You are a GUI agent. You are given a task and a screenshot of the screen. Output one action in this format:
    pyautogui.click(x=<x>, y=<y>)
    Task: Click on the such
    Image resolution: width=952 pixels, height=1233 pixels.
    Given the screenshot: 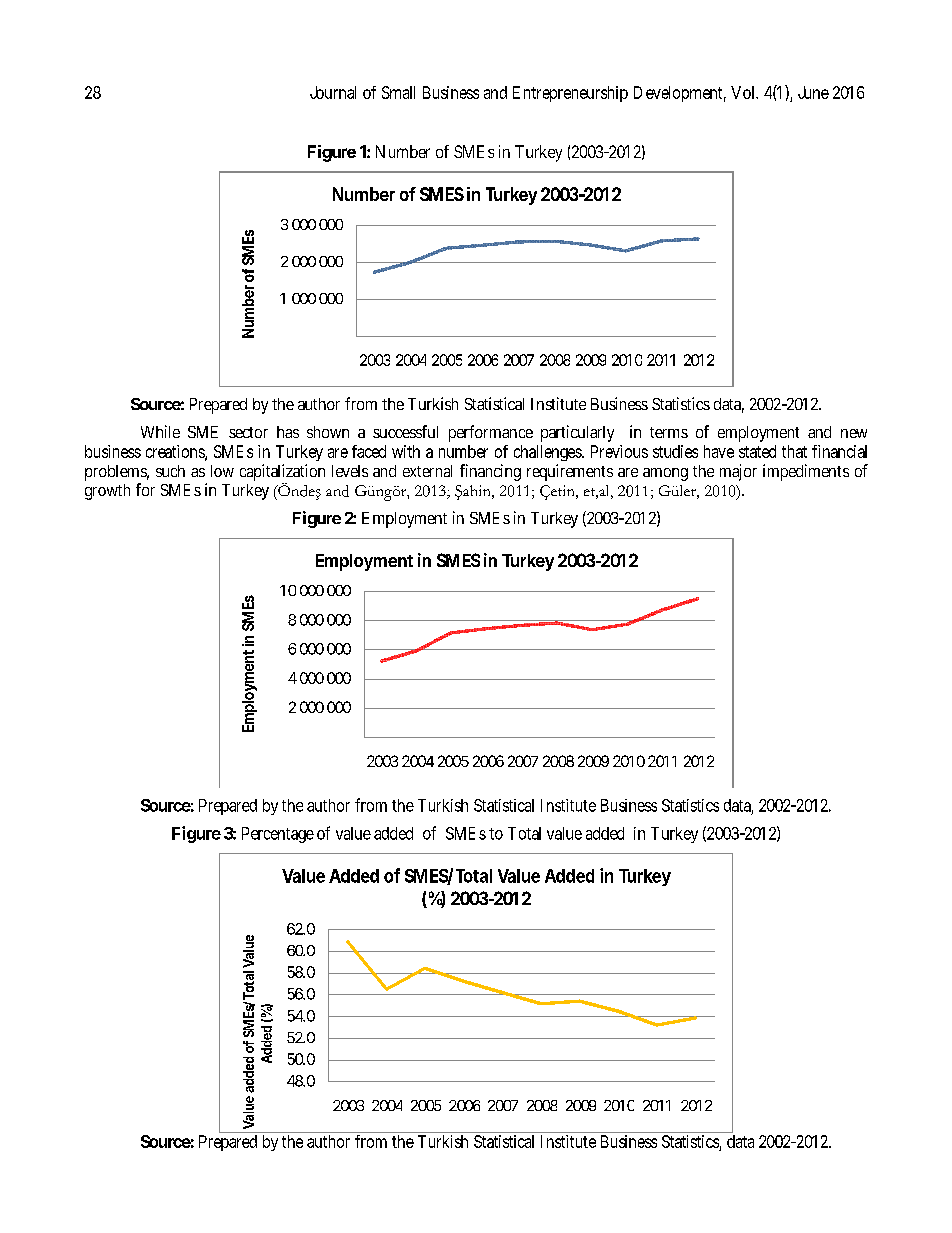 What is the action you would take?
    pyautogui.click(x=170, y=471)
